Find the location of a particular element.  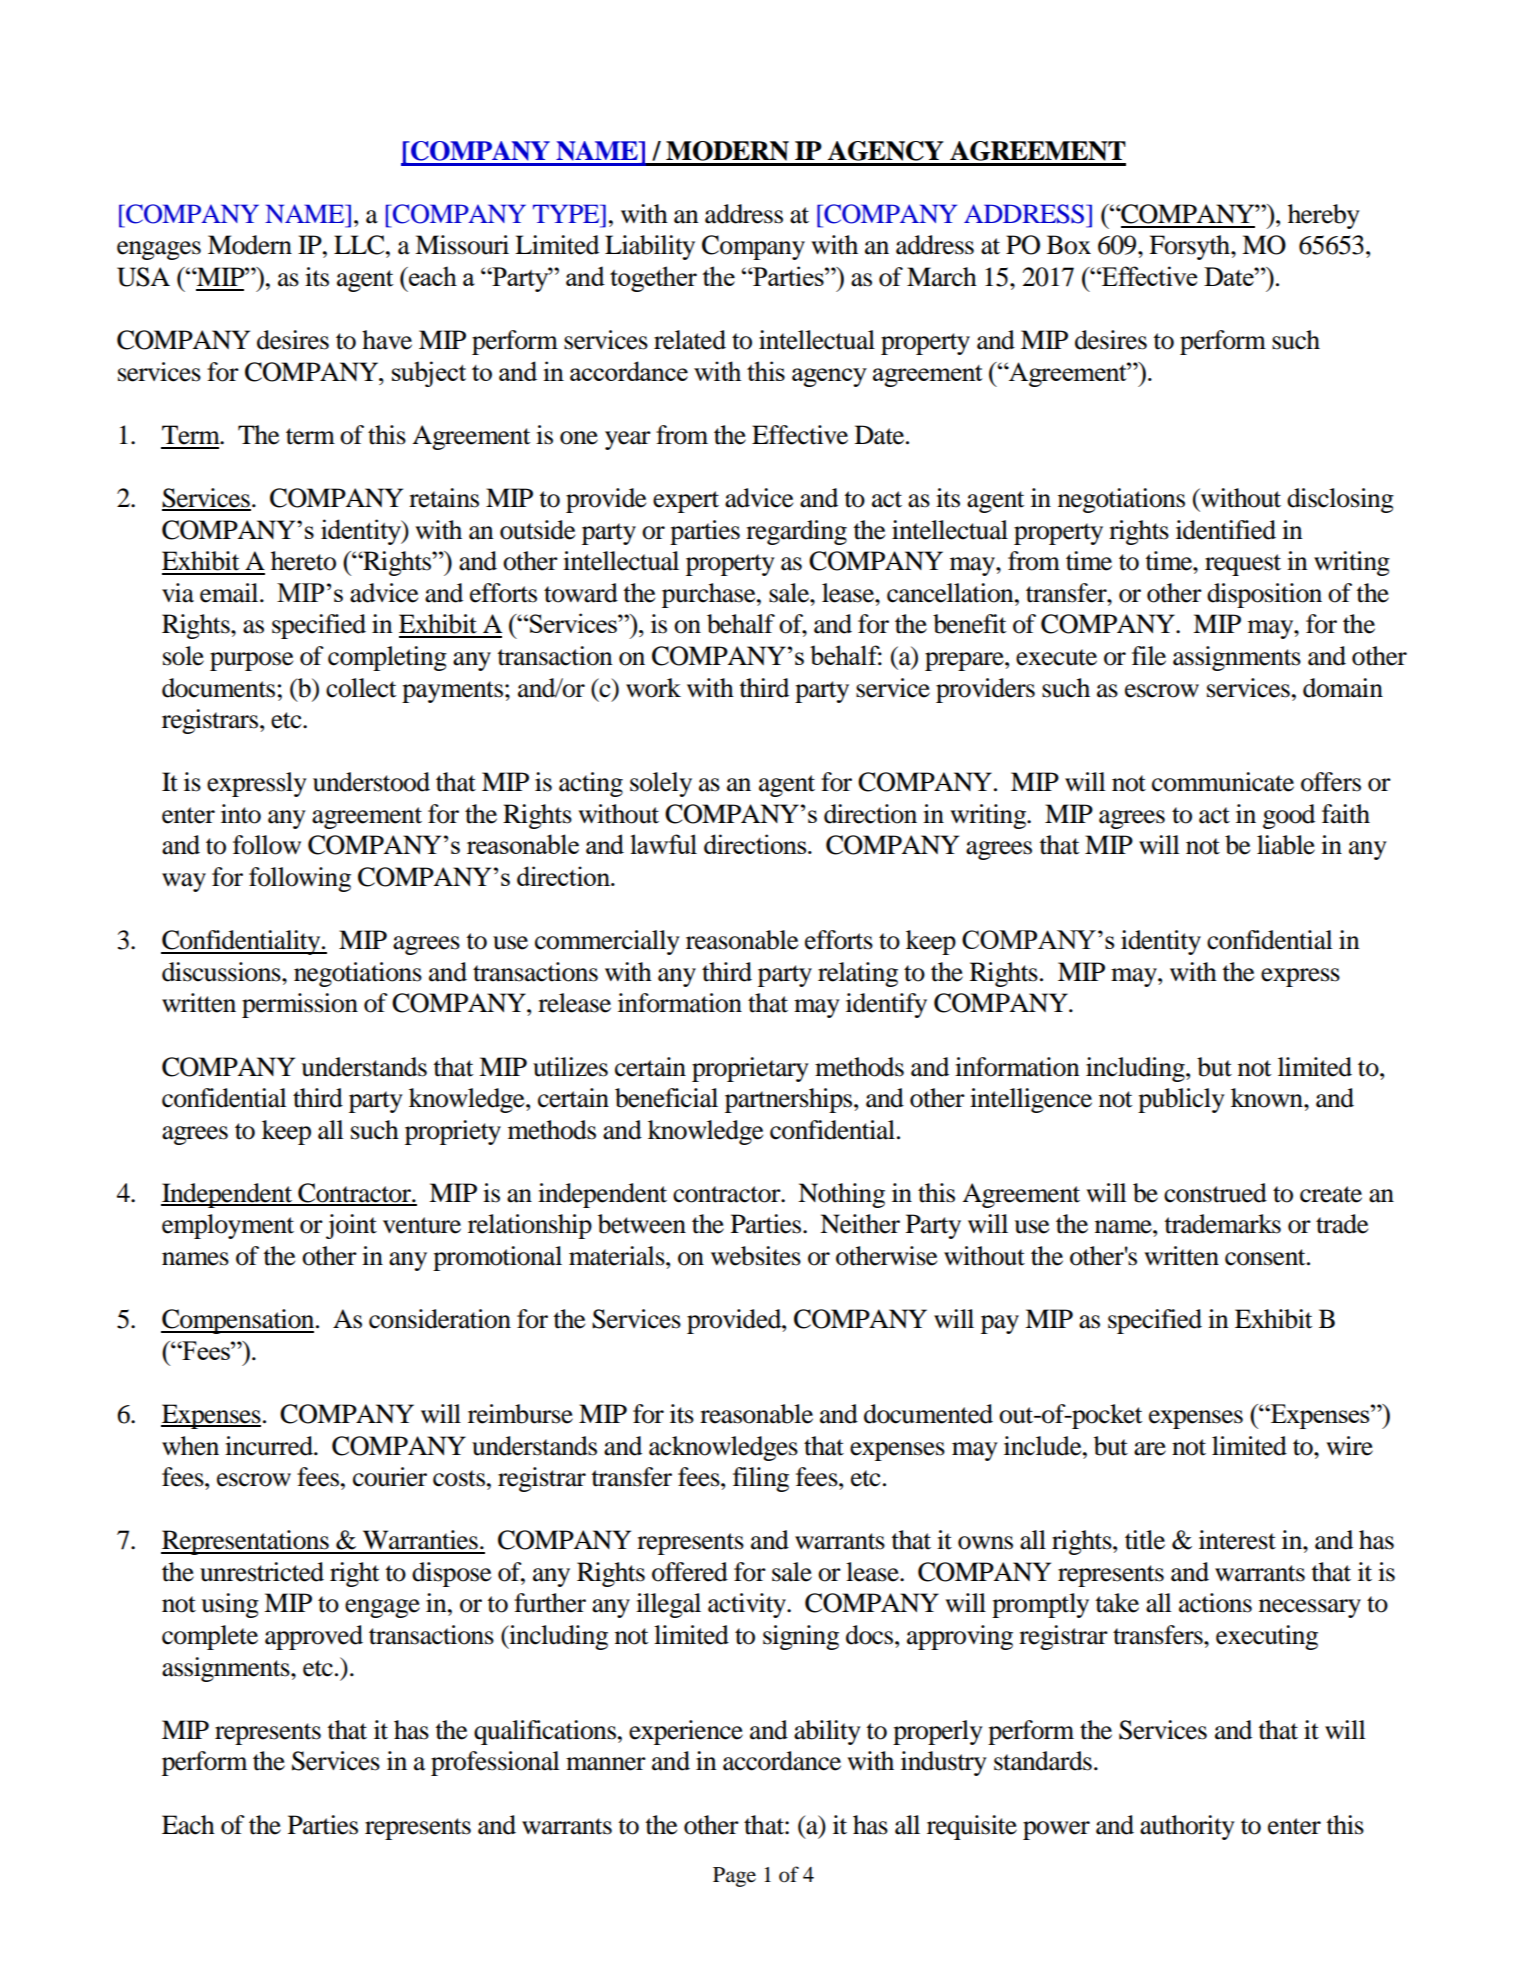

consent is located at coordinates (1266, 1257).
